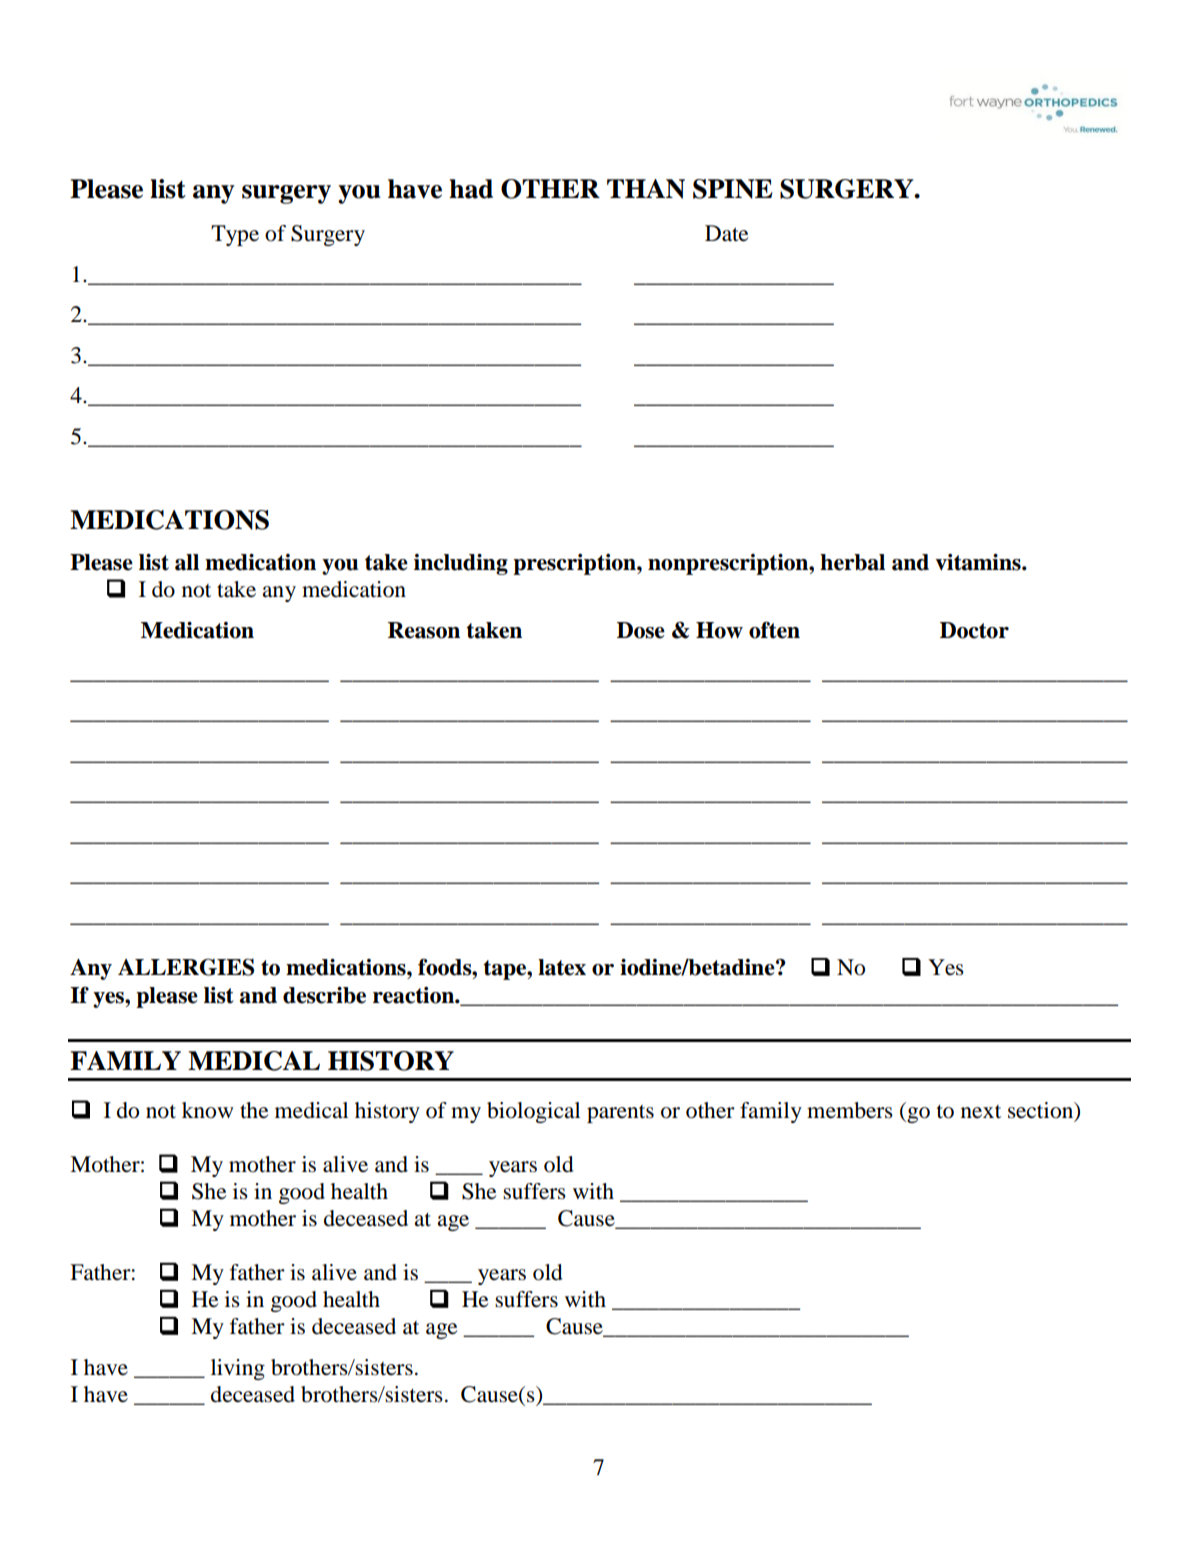  What do you see at coordinates (981, 1112) in the screenshot?
I see `next` at bounding box center [981, 1112].
